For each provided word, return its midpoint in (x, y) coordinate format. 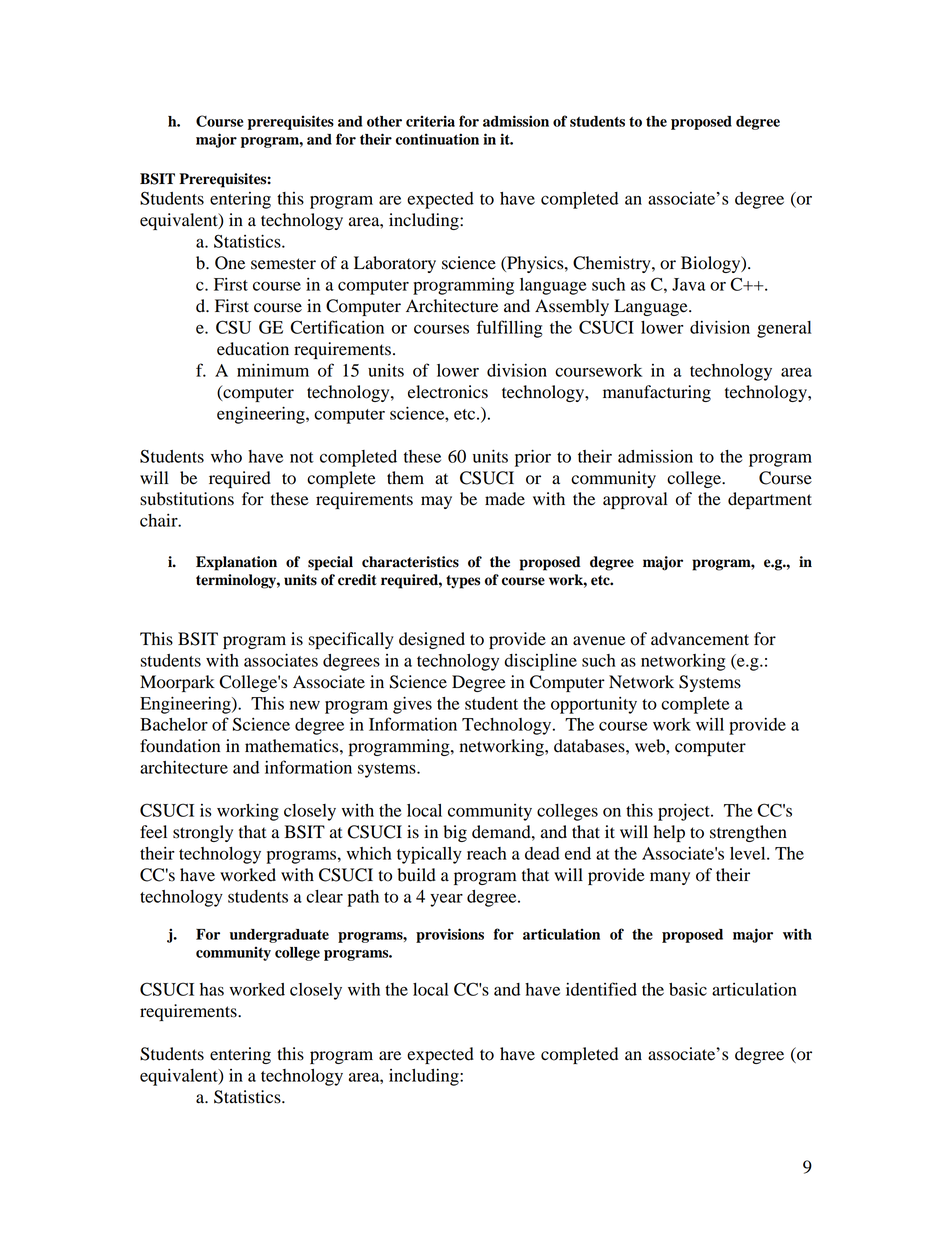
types (463, 582)
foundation (180, 746)
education (253, 349)
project (685, 812)
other (384, 121)
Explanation (236, 563)
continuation (437, 139)
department (770, 500)
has (212, 989)
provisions (450, 935)
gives (412, 705)
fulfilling (510, 329)
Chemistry (613, 264)
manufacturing (657, 393)
